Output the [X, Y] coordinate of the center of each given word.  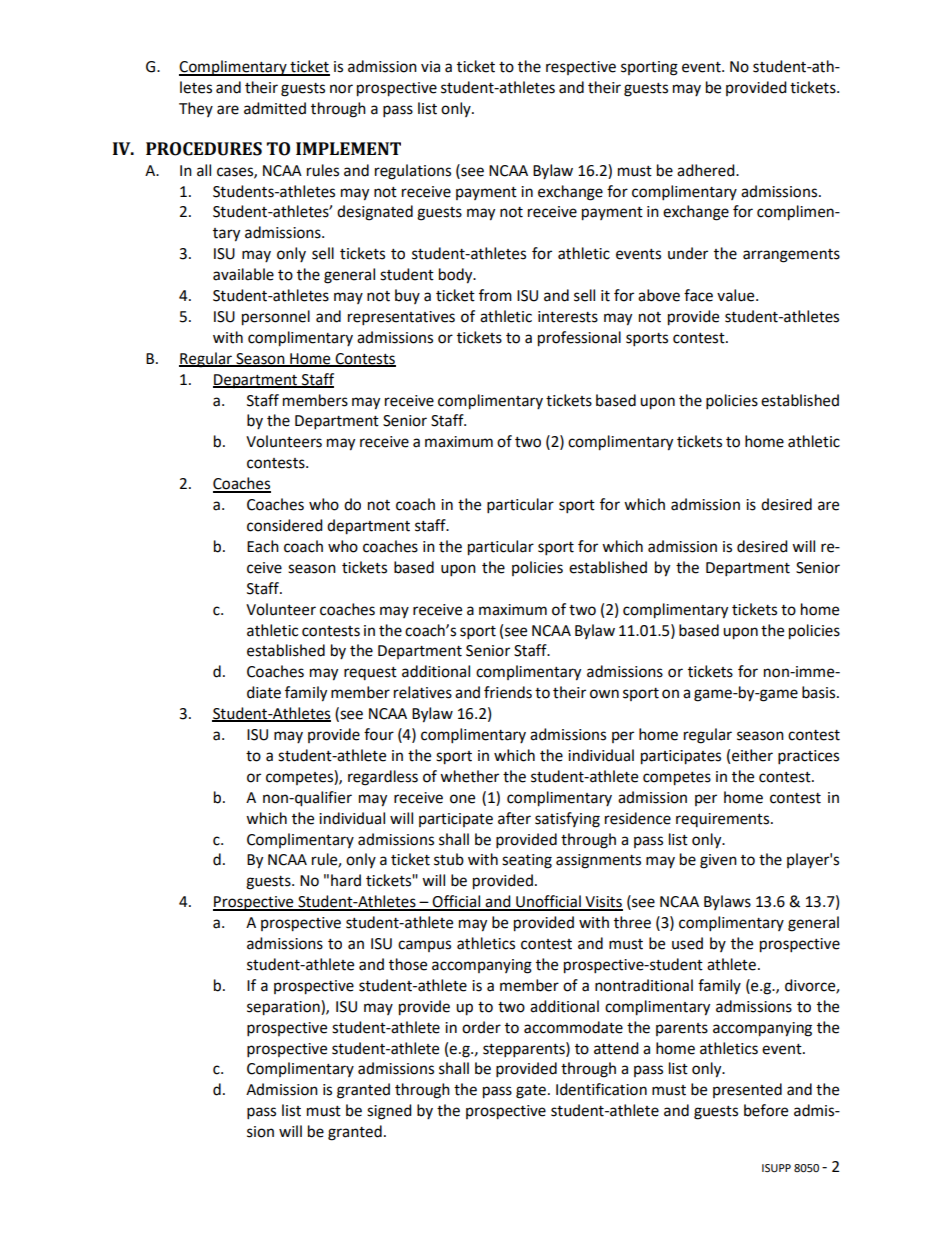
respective [581, 68]
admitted [275, 108]
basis [820, 692]
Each [263, 546]
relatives [423, 692]
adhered [707, 170]
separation [284, 1008]
